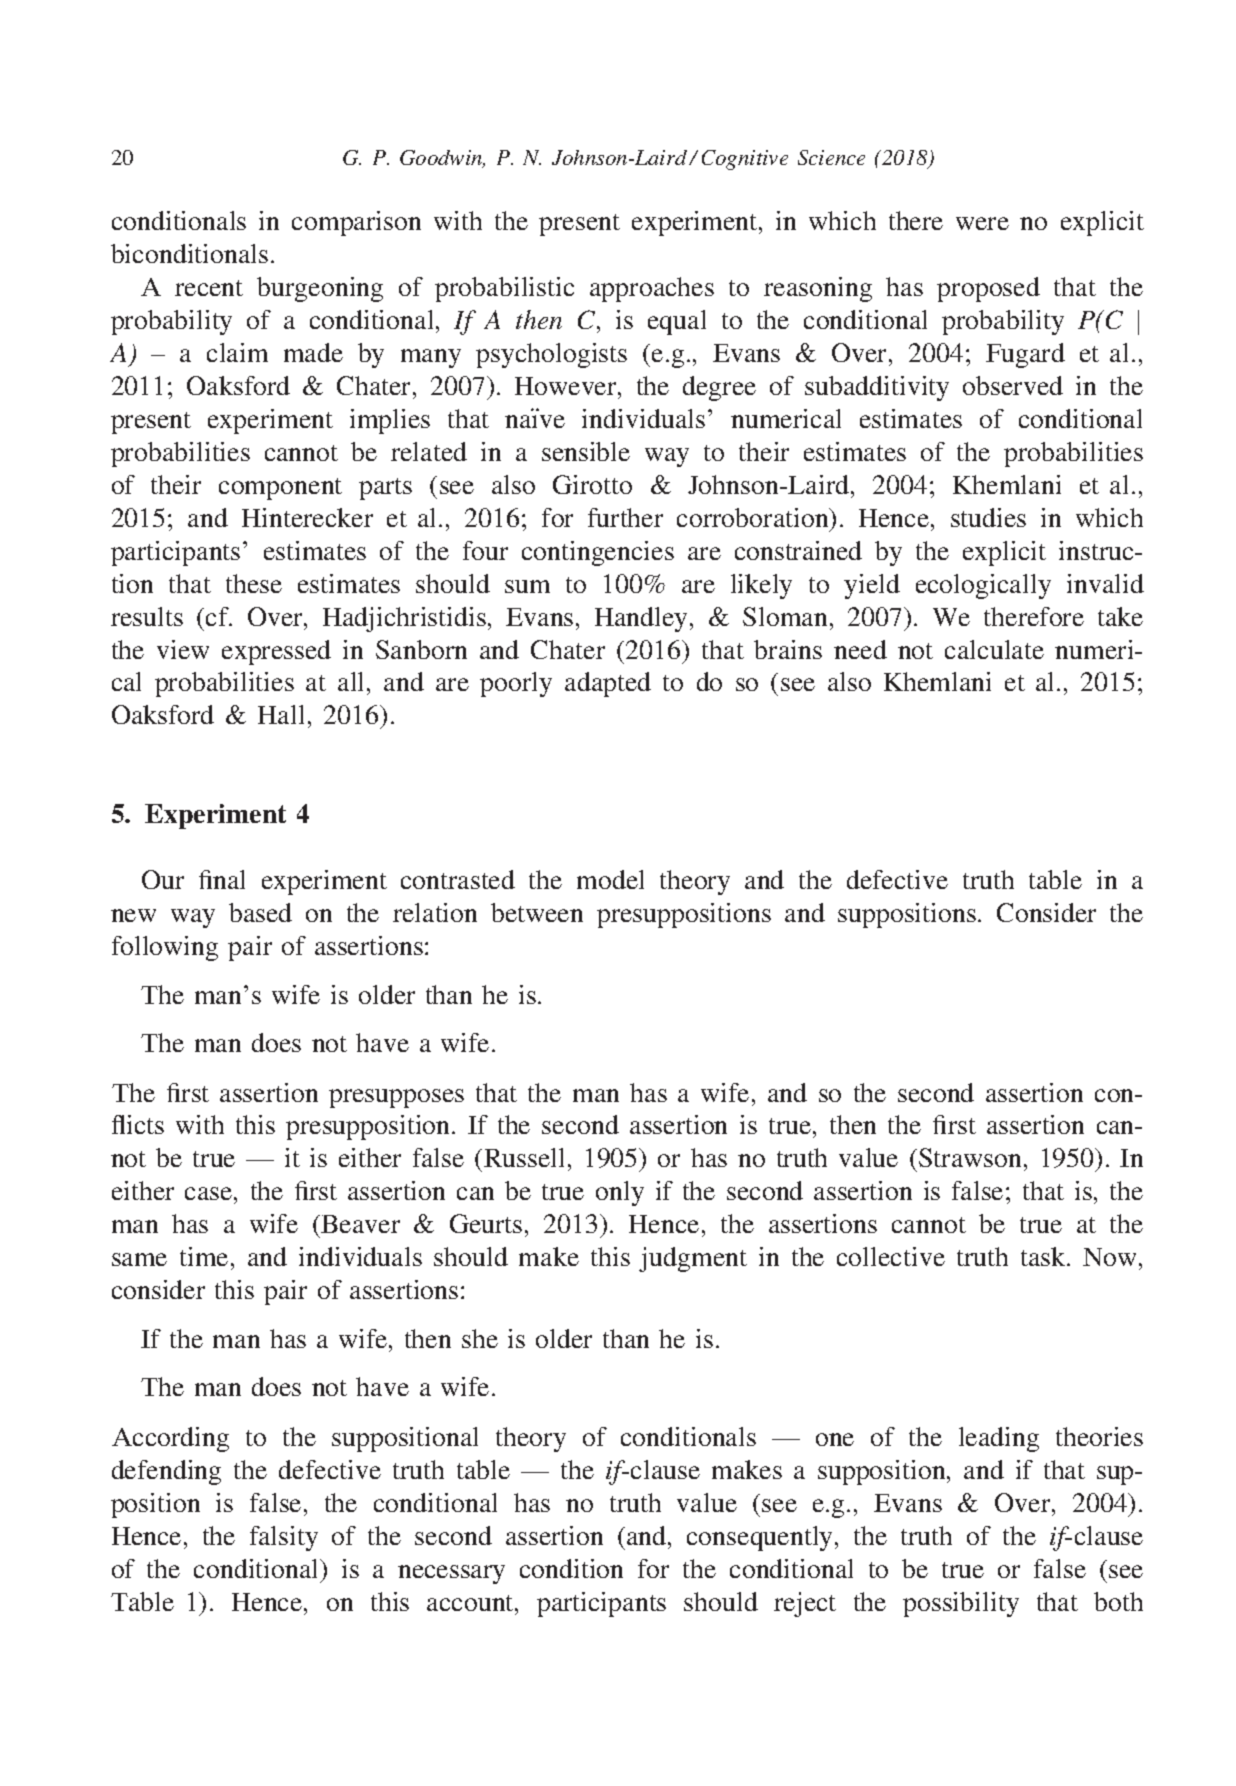  I want to click on task, so click(1044, 1256).
